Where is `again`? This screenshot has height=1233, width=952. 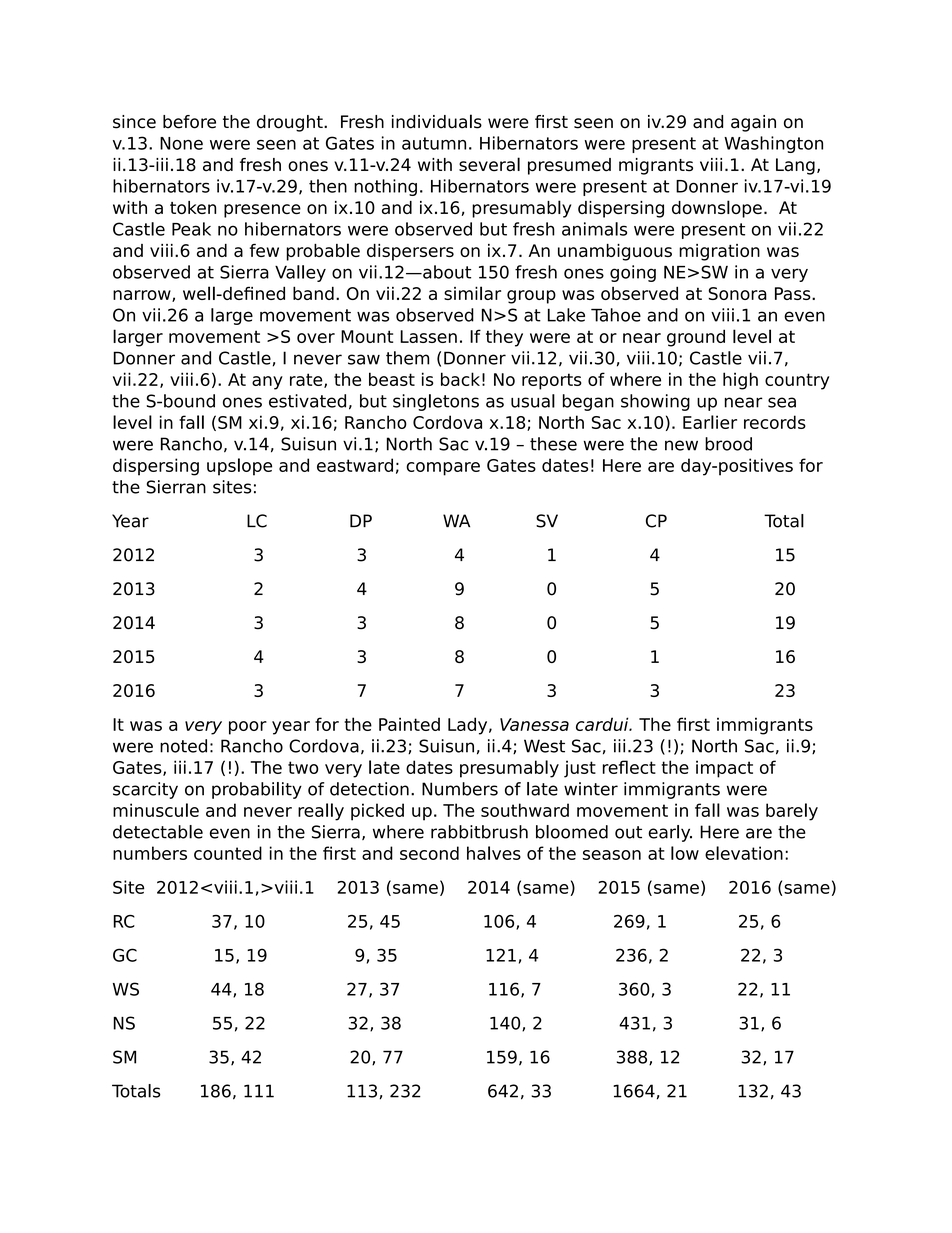 again is located at coordinates (753, 123).
